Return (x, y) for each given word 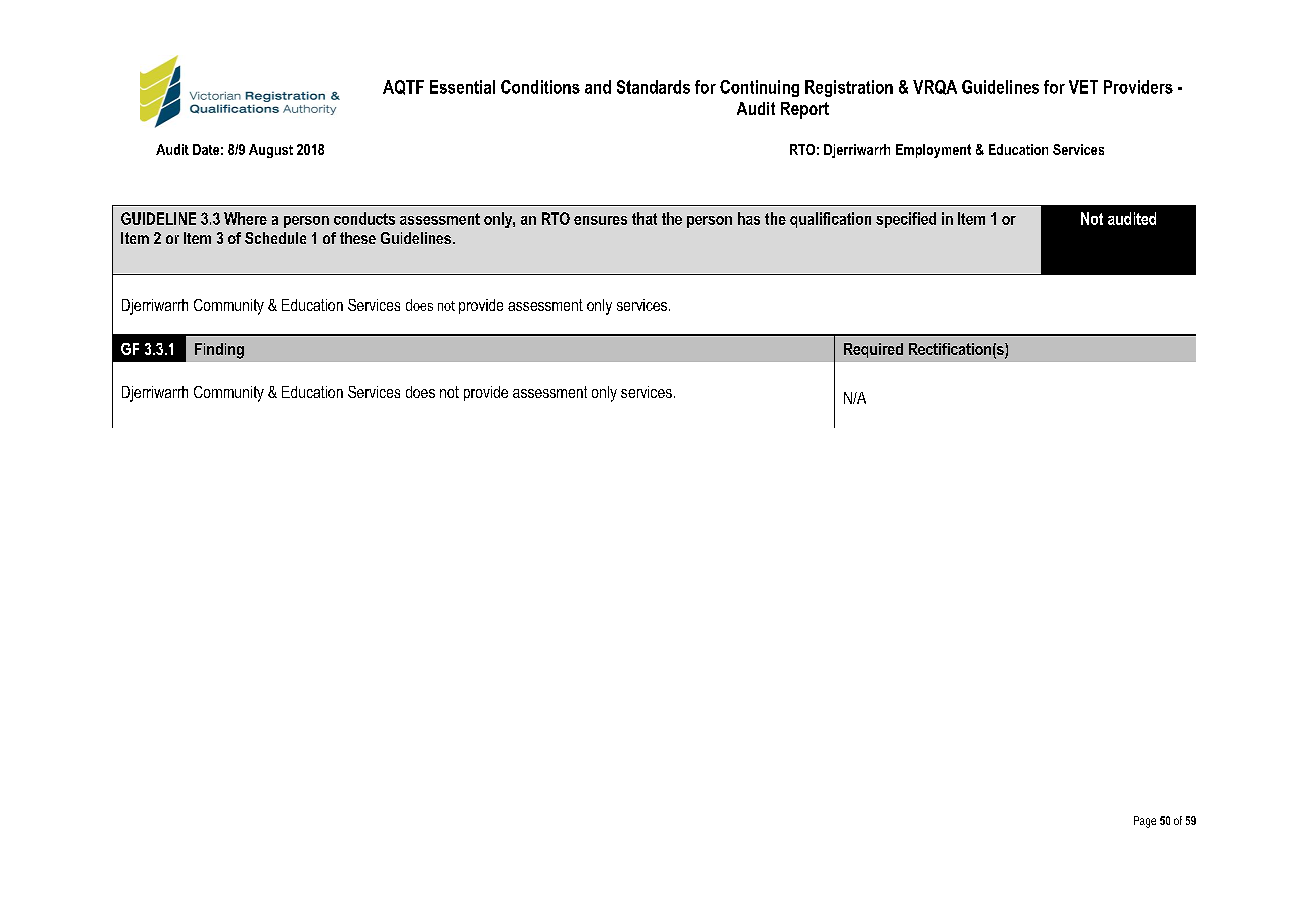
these (358, 238)
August (271, 151)
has (749, 218)
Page (1145, 822)
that (644, 218)
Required (873, 350)
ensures (600, 220)
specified (906, 220)
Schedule (275, 238)
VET (1083, 87)
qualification (830, 220)
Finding (219, 351)
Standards (653, 87)
